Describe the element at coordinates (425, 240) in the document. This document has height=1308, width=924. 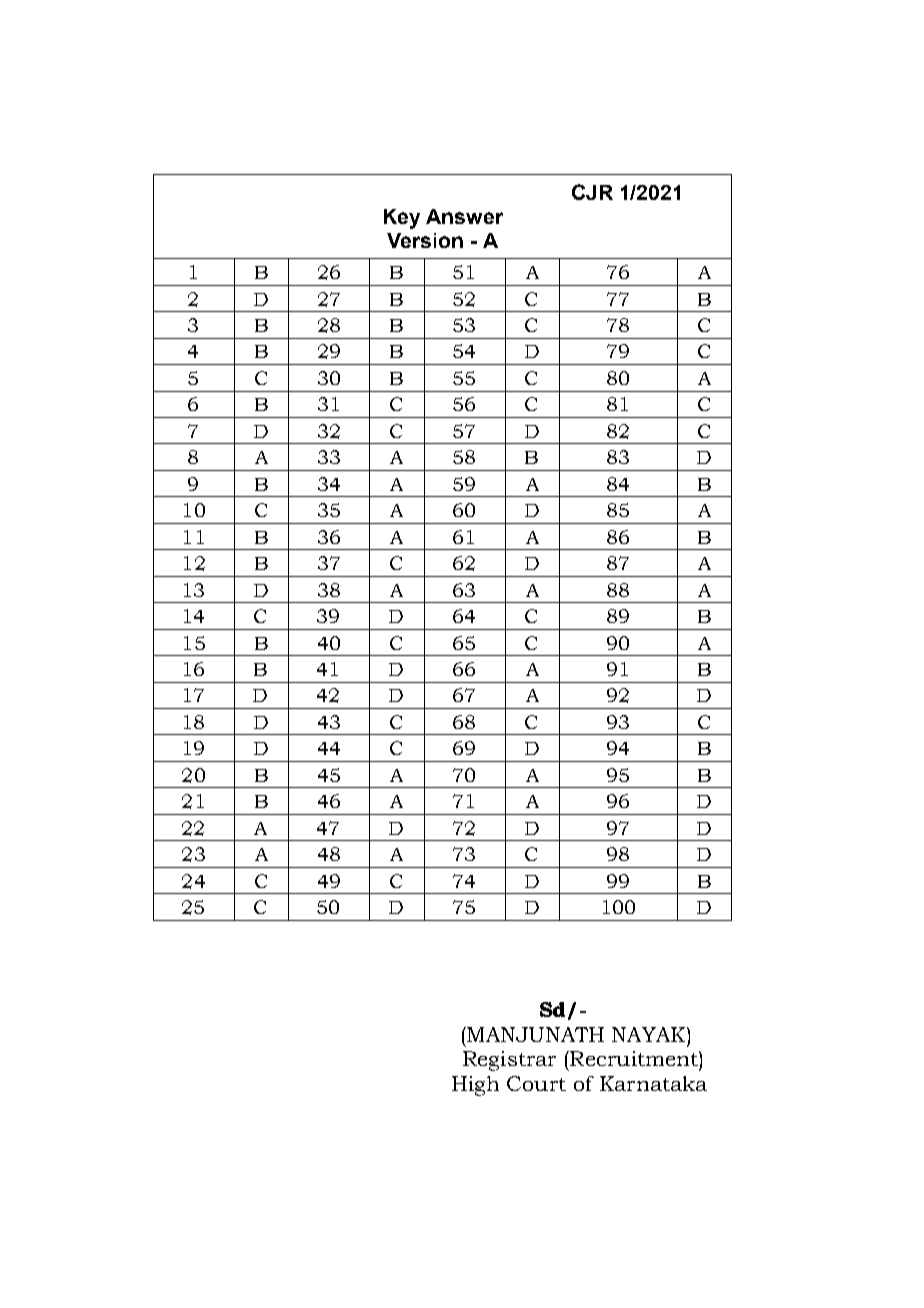
I see `Version` at that location.
